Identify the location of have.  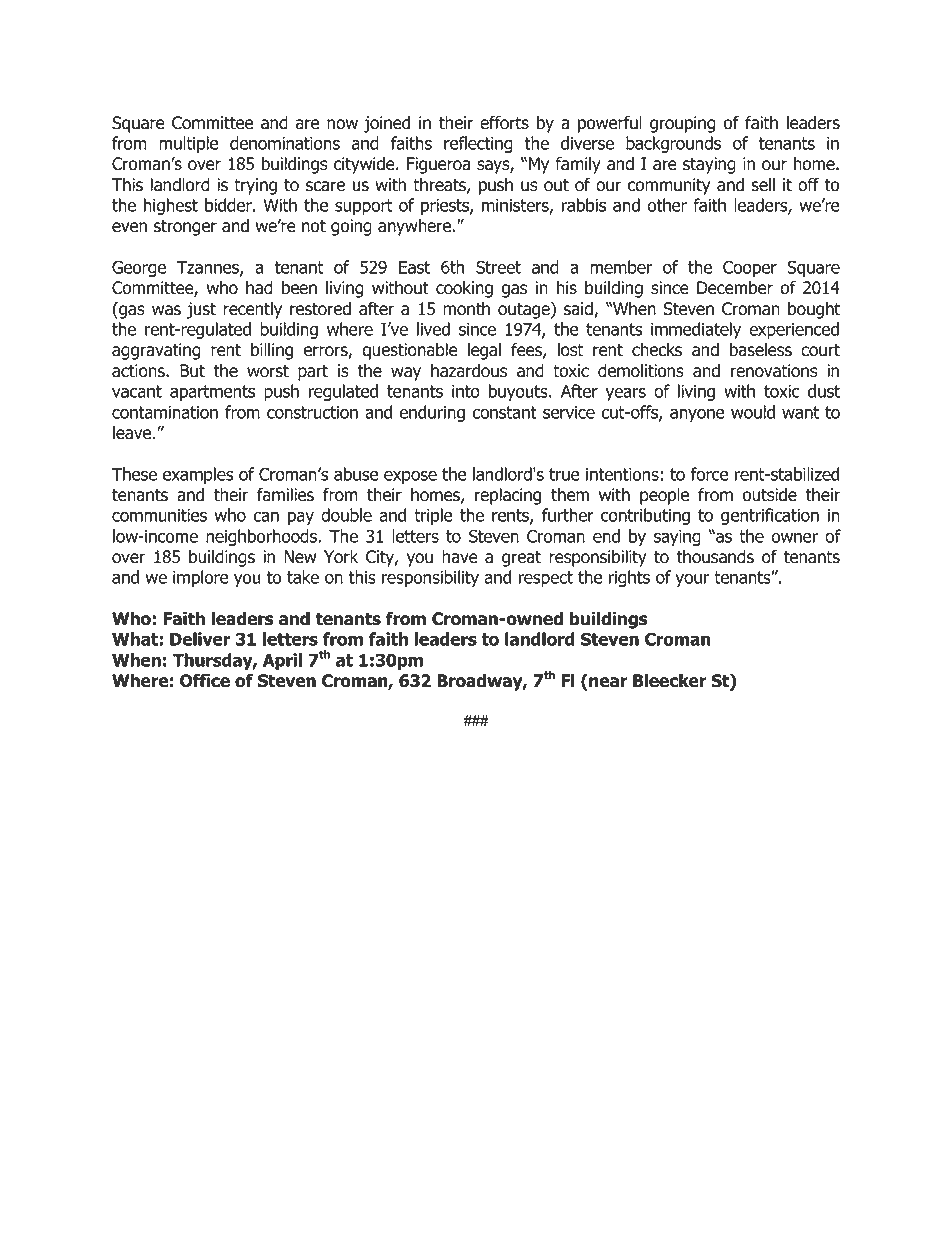
(460, 557).
